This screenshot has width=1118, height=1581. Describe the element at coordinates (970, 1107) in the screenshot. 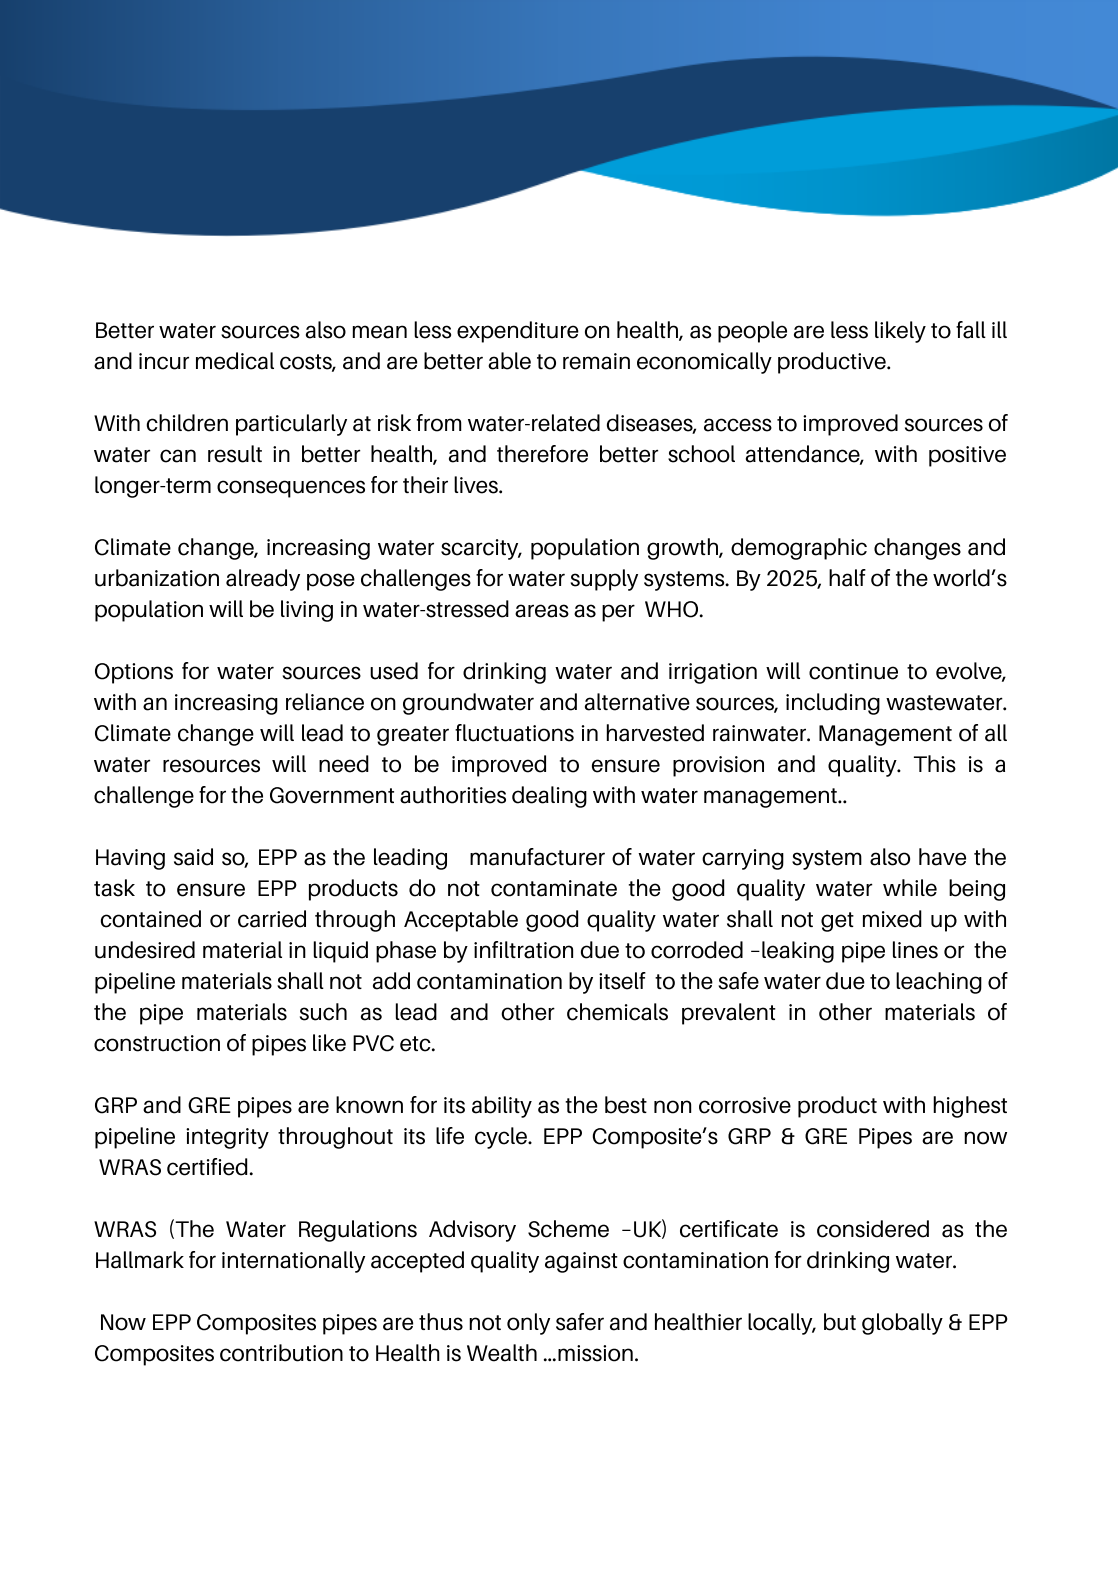

I see `highest` at that location.
